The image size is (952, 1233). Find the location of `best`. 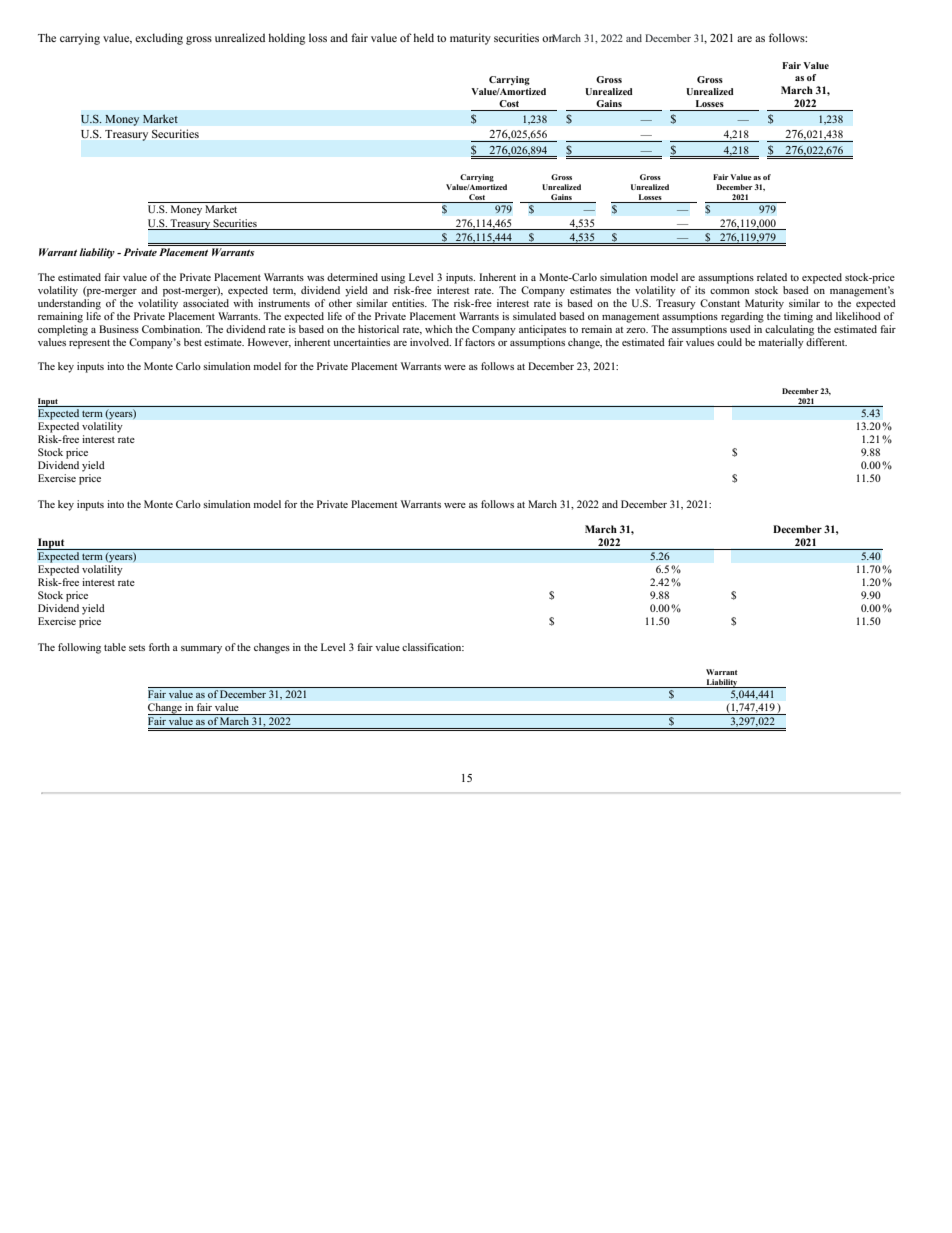

best is located at coordinates (193, 342).
